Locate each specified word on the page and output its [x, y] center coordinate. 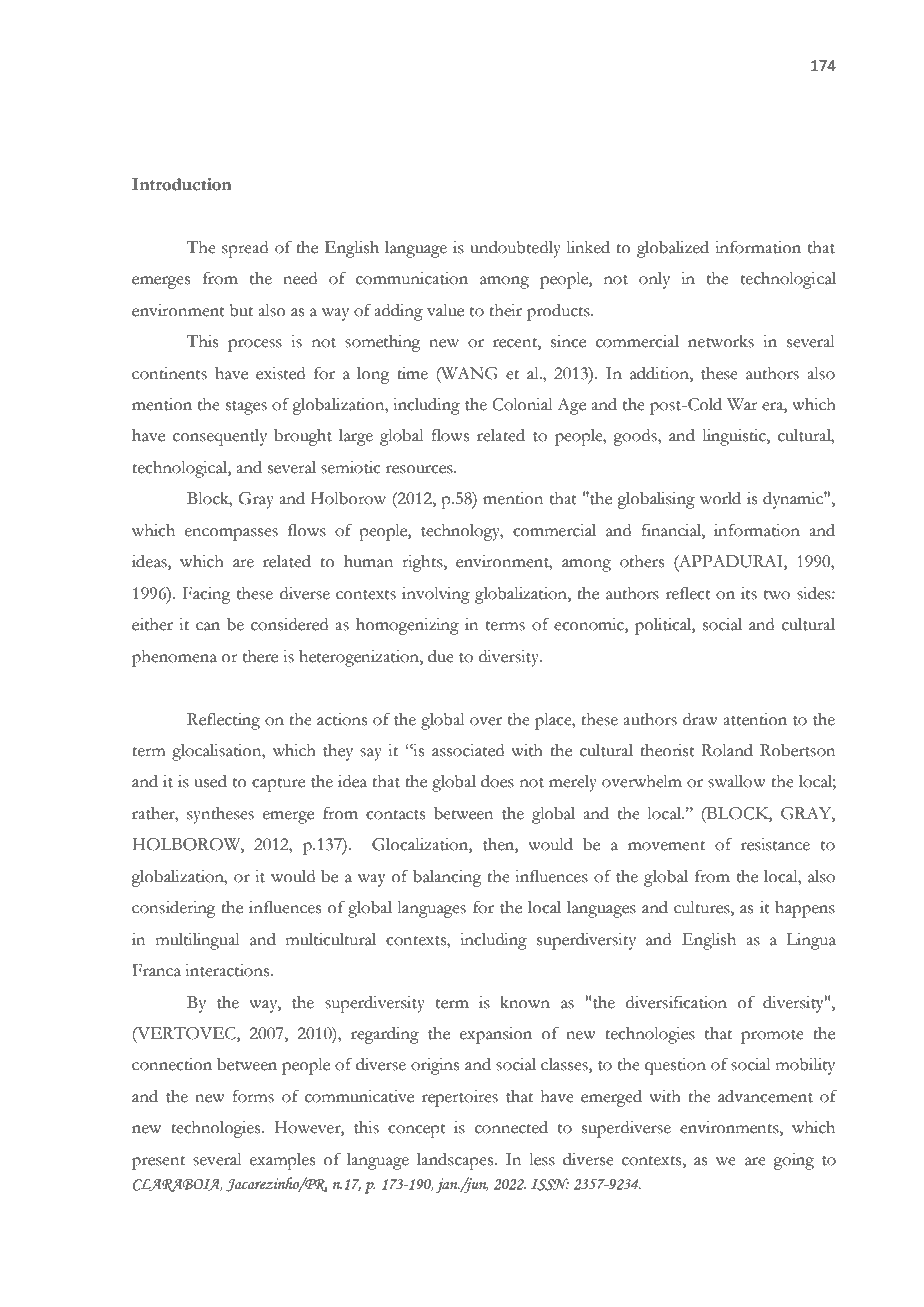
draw [700, 719]
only [654, 280]
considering [174, 909]
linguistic [735, 437]
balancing [447, 878]
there [260, 656]
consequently [220, 437]
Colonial [522, 404]
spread [245, 249]
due [441, 656]
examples [282, 1161]
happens [805, 909]
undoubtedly [515, 249]
